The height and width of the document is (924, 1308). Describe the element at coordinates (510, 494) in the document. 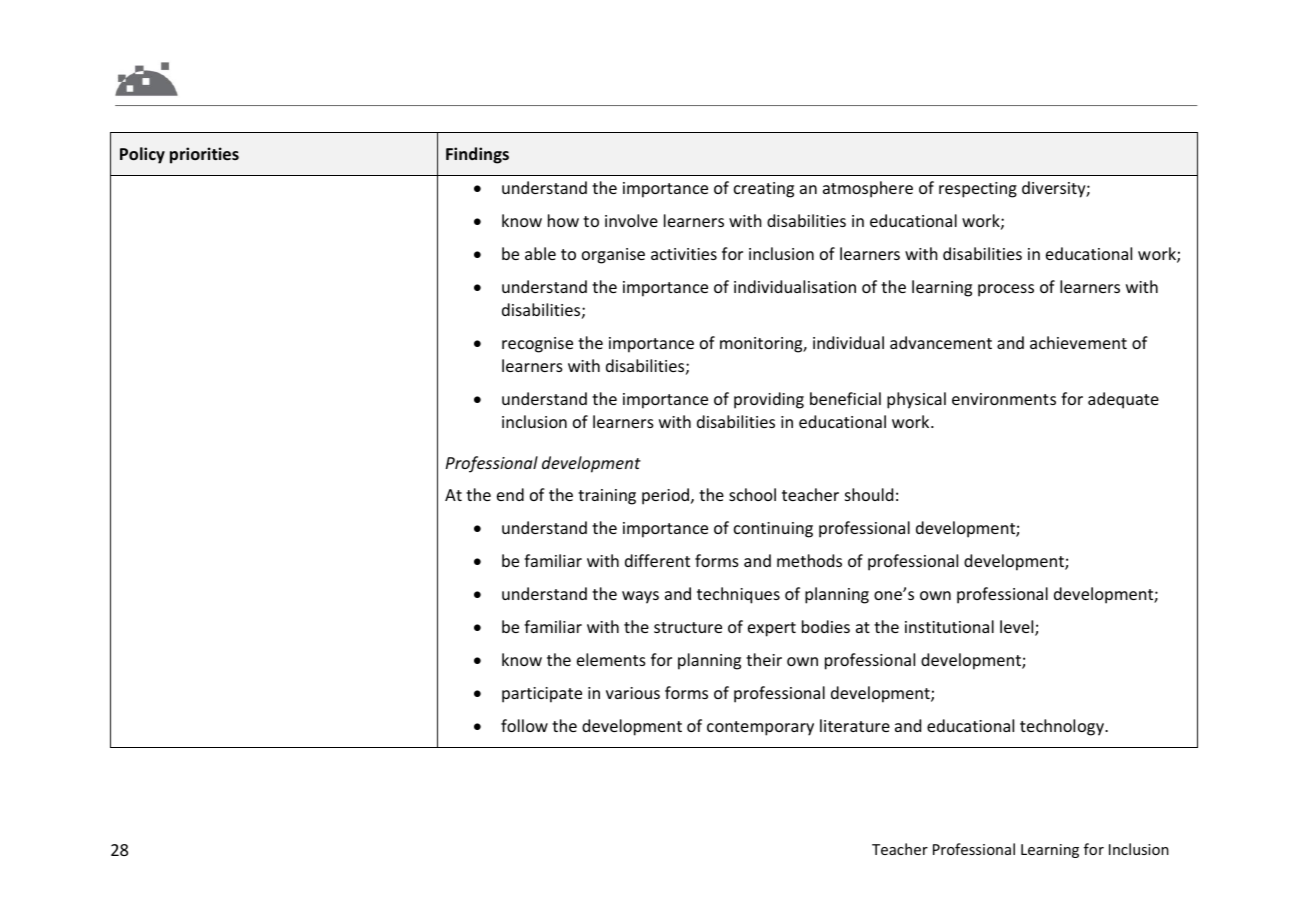

I see `end` at that location.
